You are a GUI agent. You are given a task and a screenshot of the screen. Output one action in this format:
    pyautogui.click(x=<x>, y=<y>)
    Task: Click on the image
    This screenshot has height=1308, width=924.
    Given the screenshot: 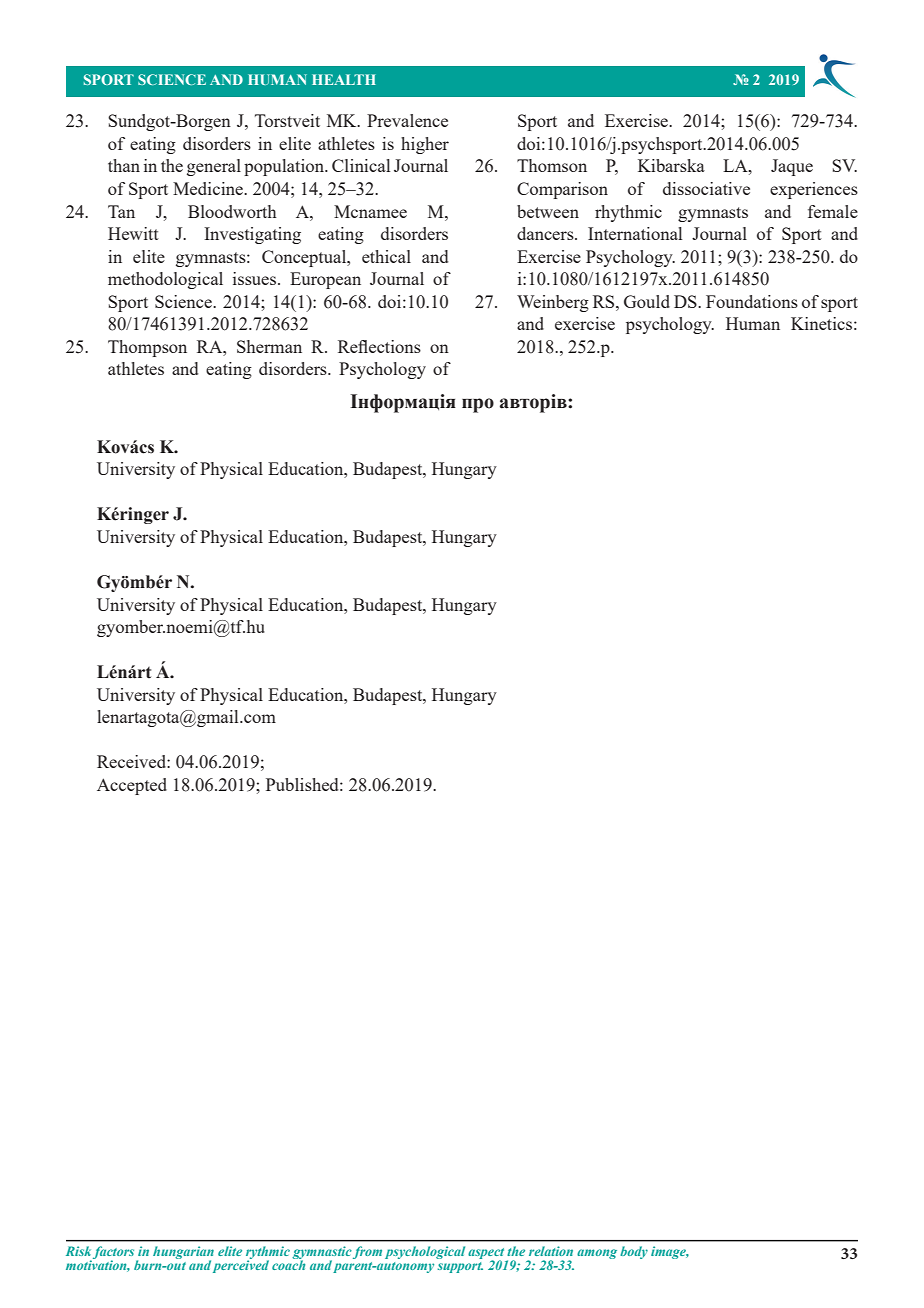 What is the action you would take?
    pyautogui.click(x=670, y=1252)
